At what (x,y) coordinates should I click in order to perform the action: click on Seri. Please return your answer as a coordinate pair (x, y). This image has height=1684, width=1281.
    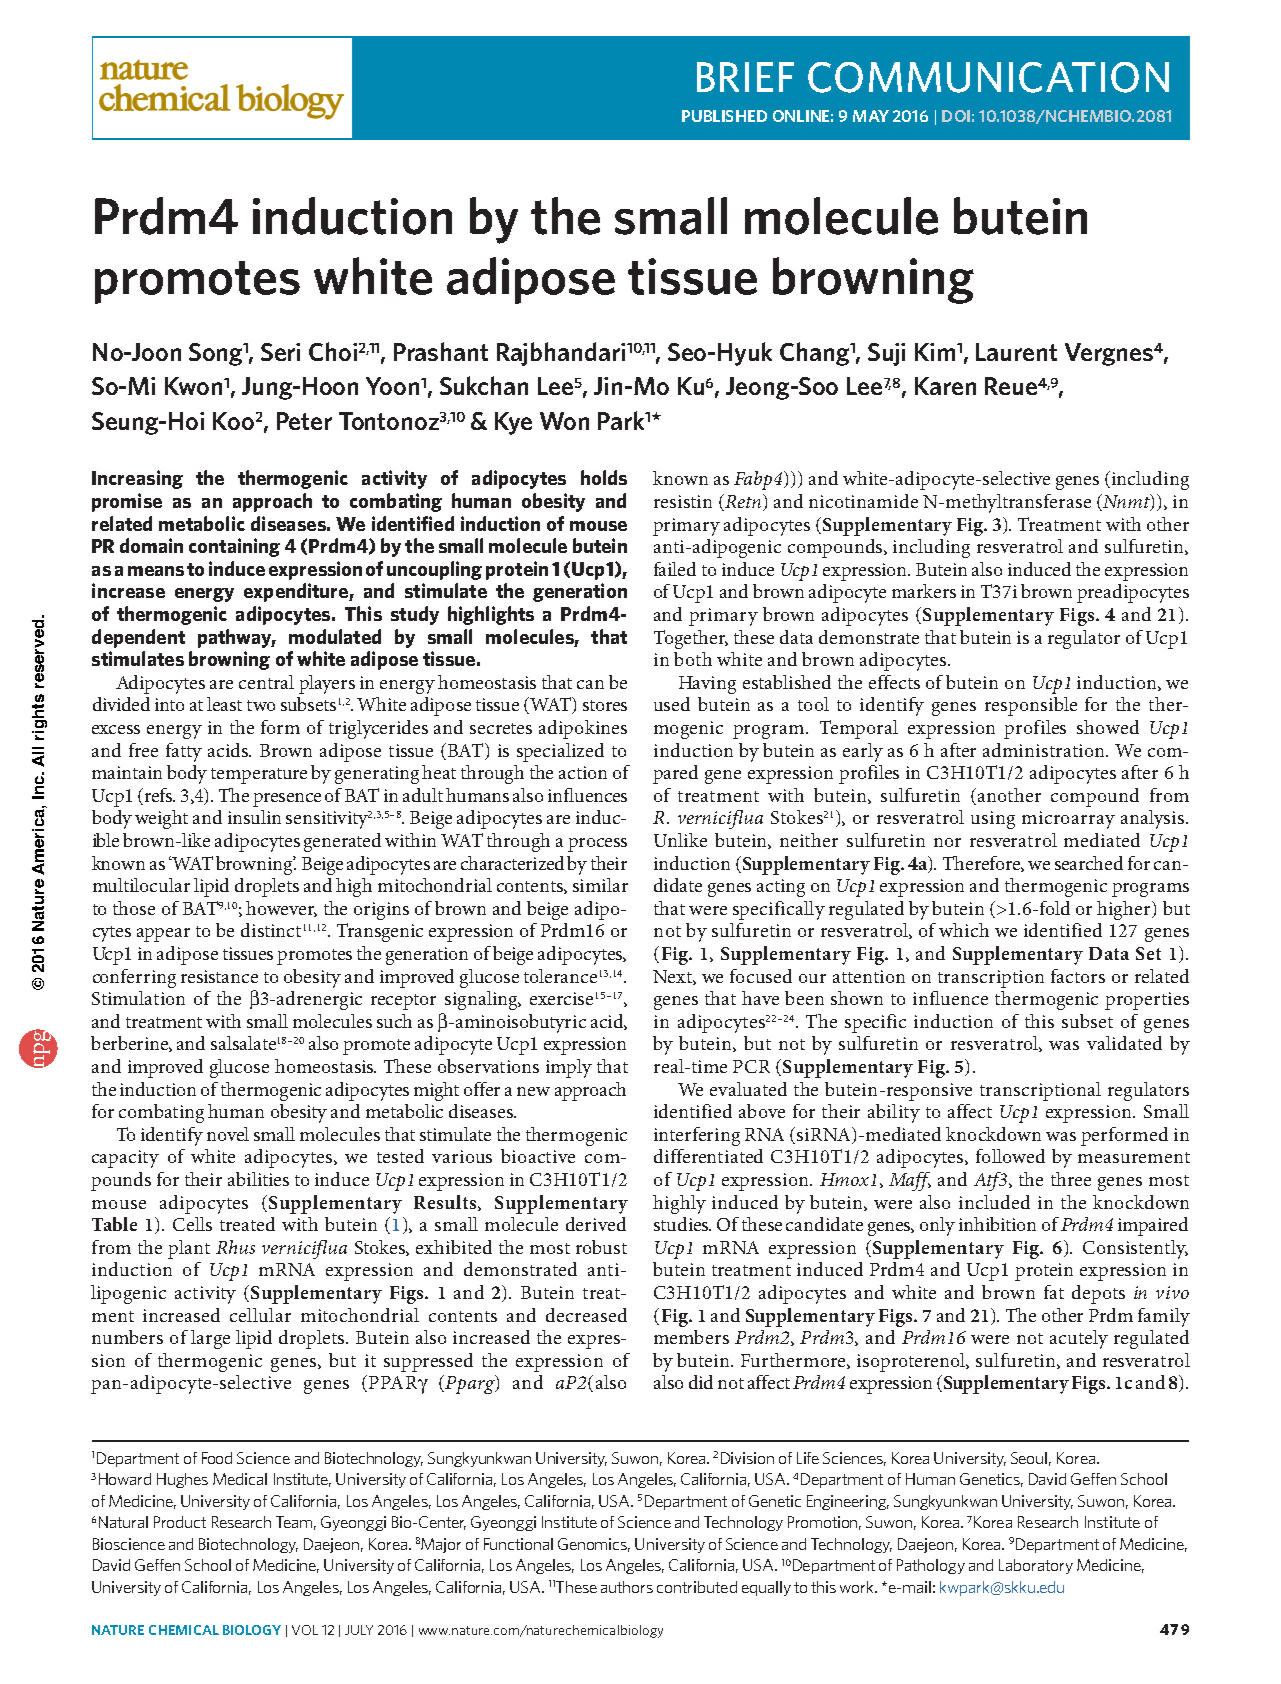
    Looking at the image, I should click on (280, 352).
